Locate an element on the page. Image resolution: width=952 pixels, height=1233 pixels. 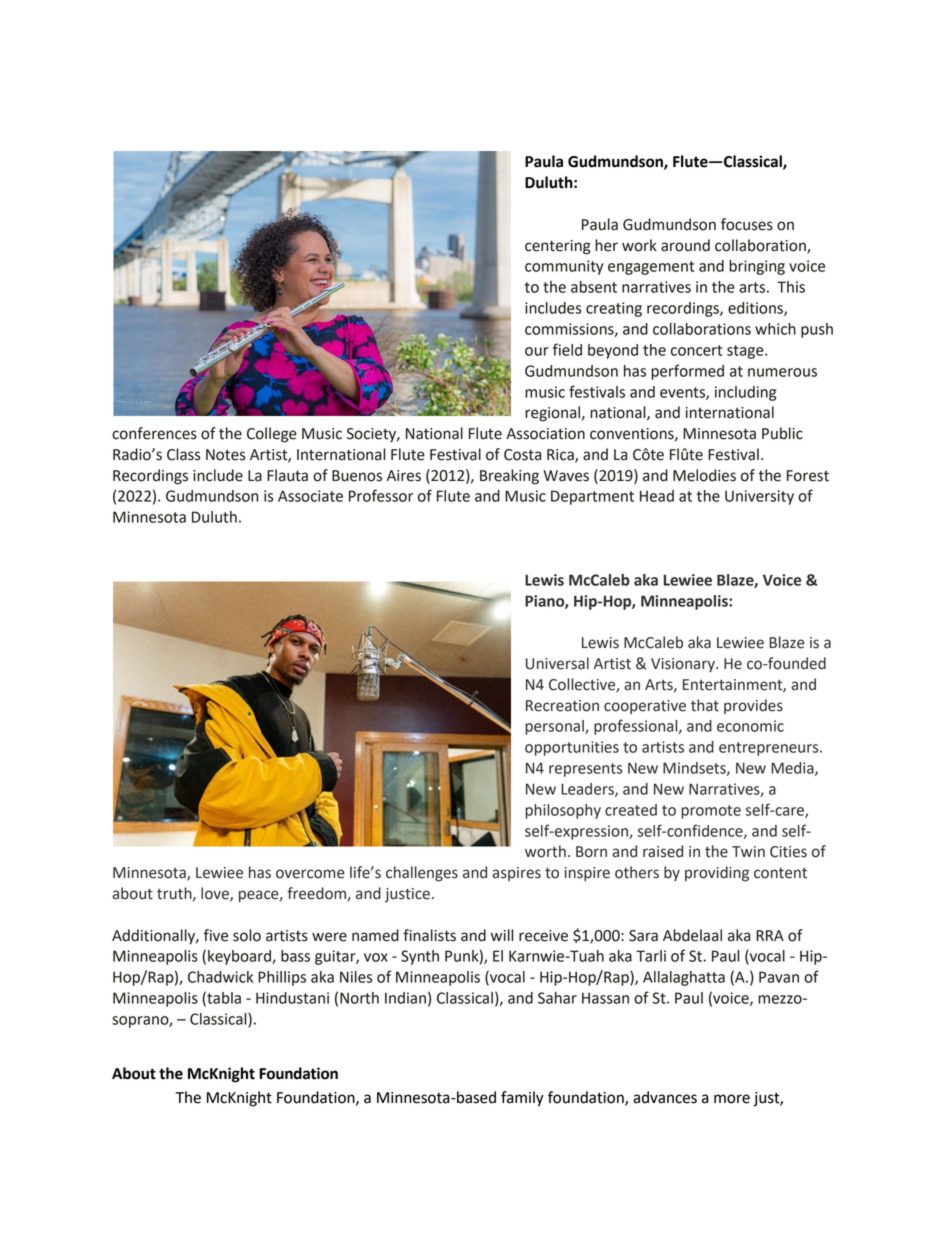
University is located at coordinates (759, 497).
